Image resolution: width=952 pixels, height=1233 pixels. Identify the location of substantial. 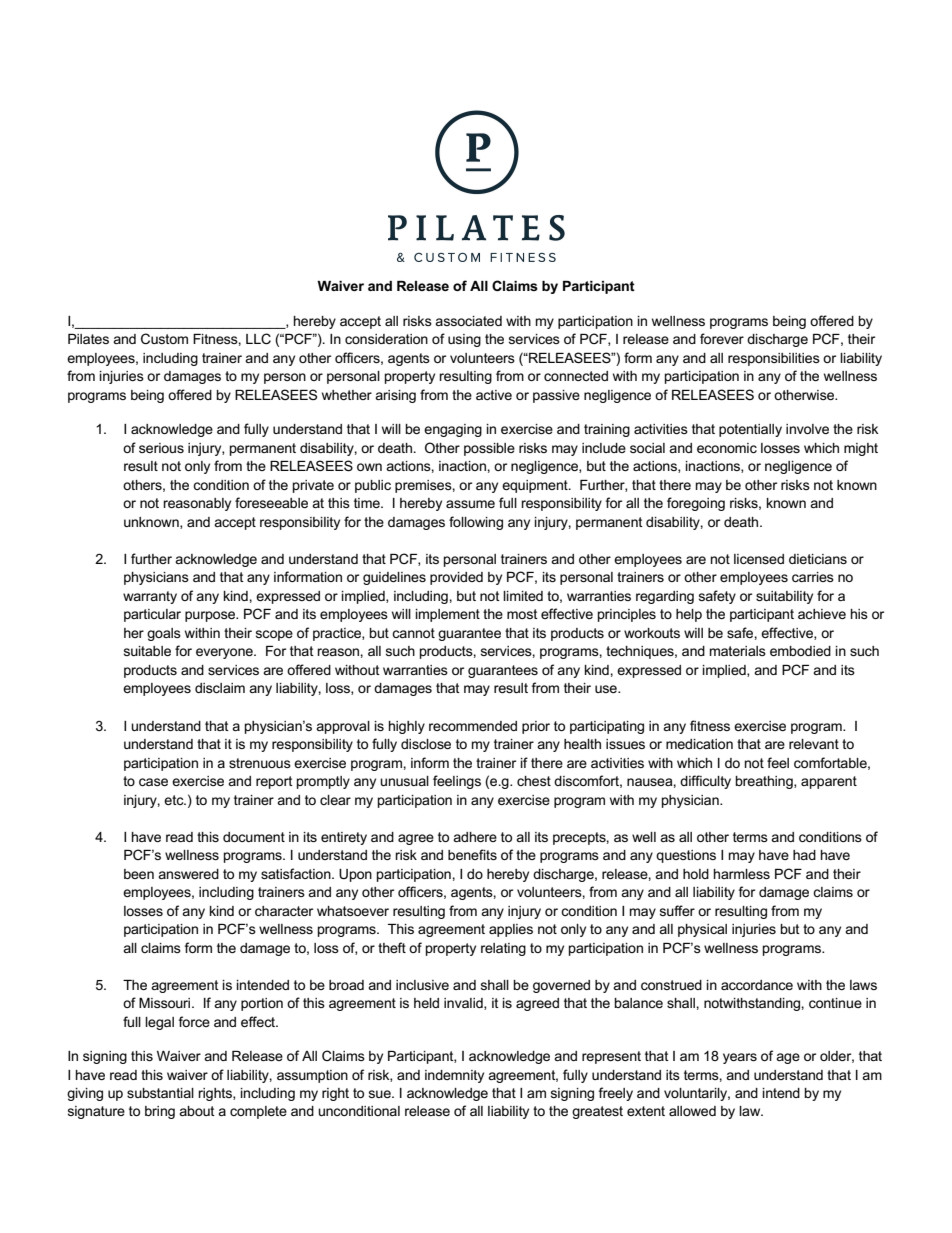
(160, 1093).
